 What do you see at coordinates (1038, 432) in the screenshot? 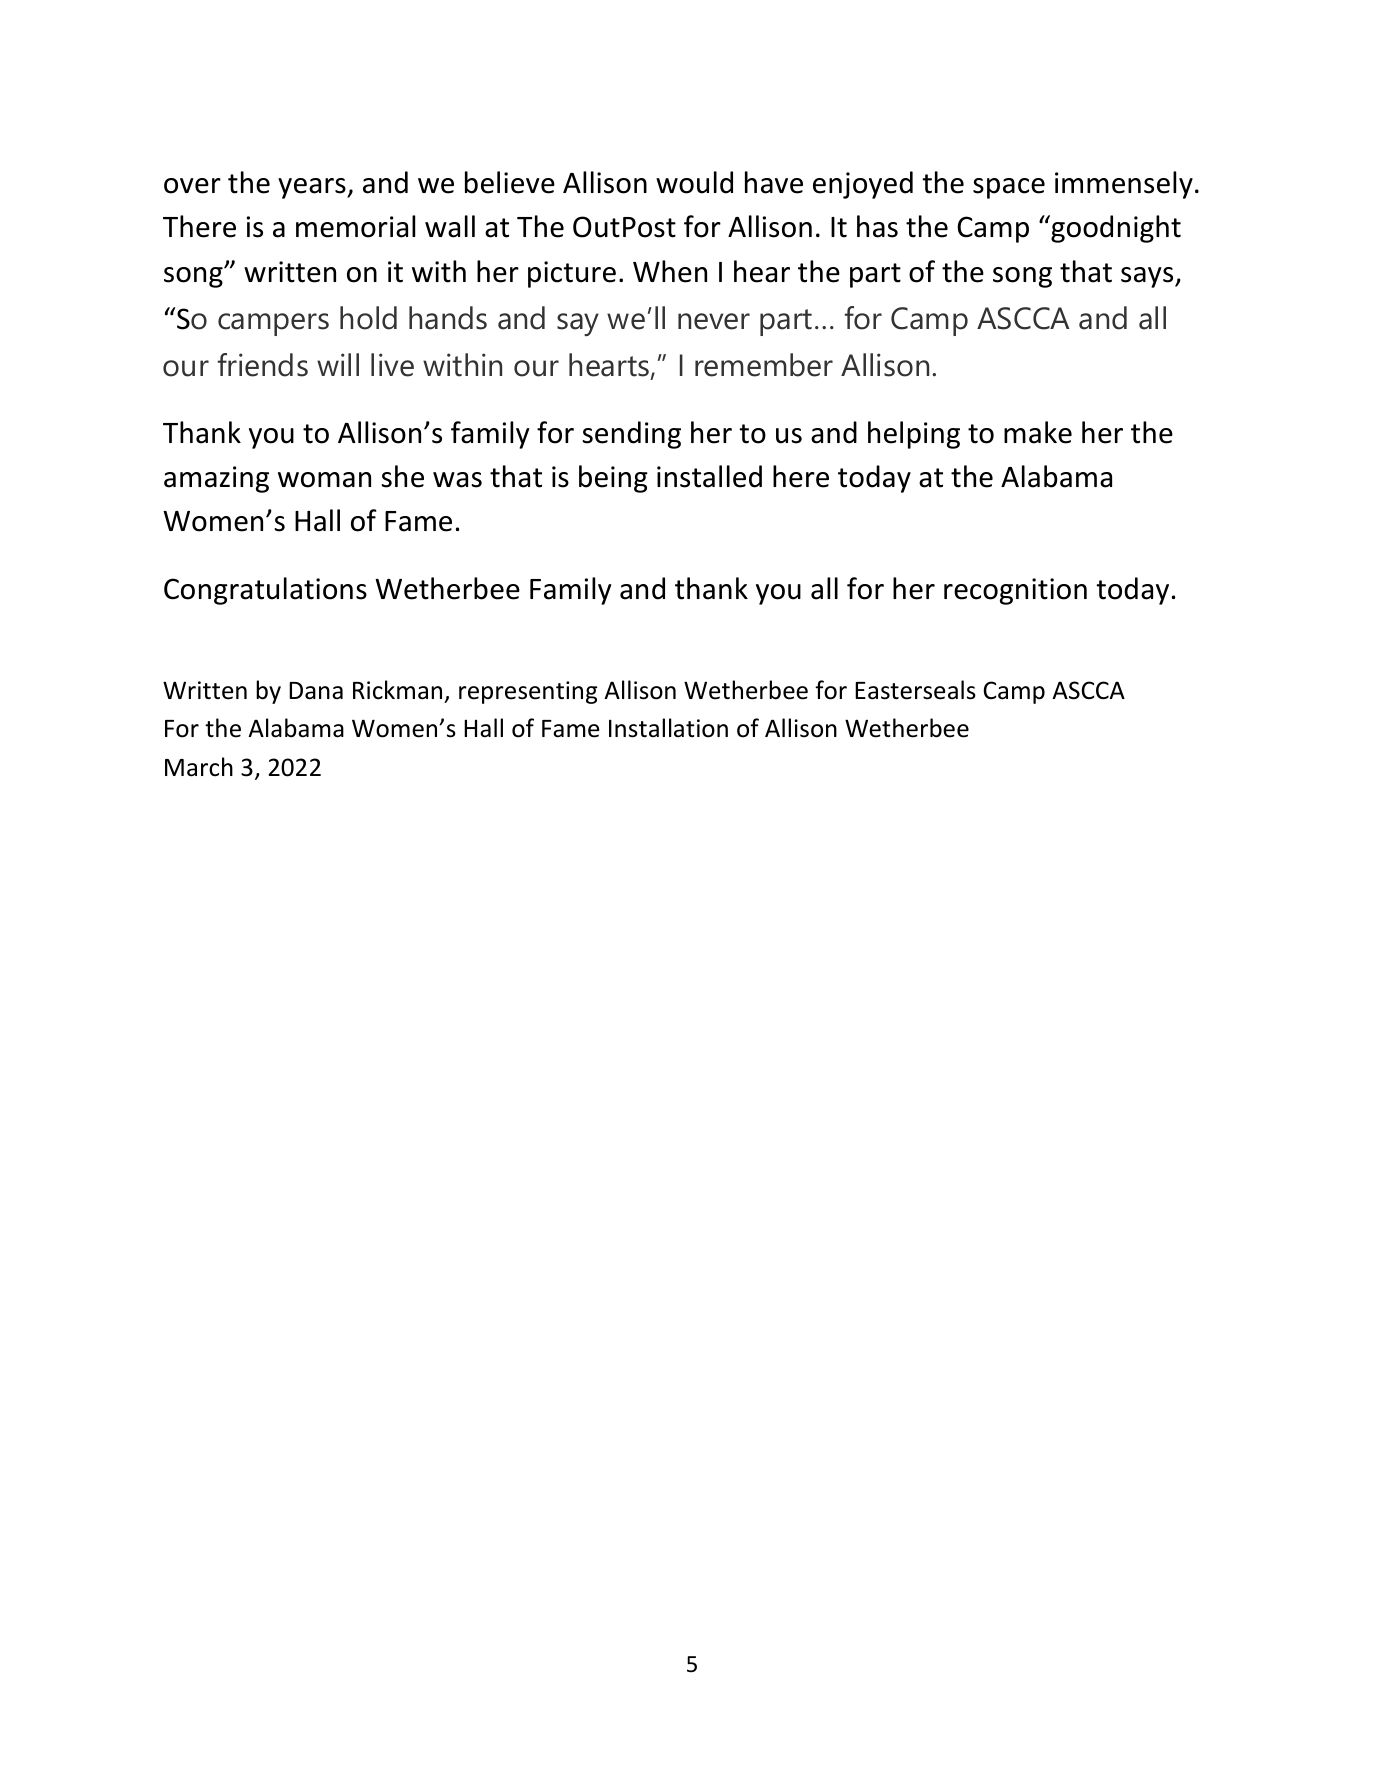
I see `make` at bounding box center [1038, 432].
